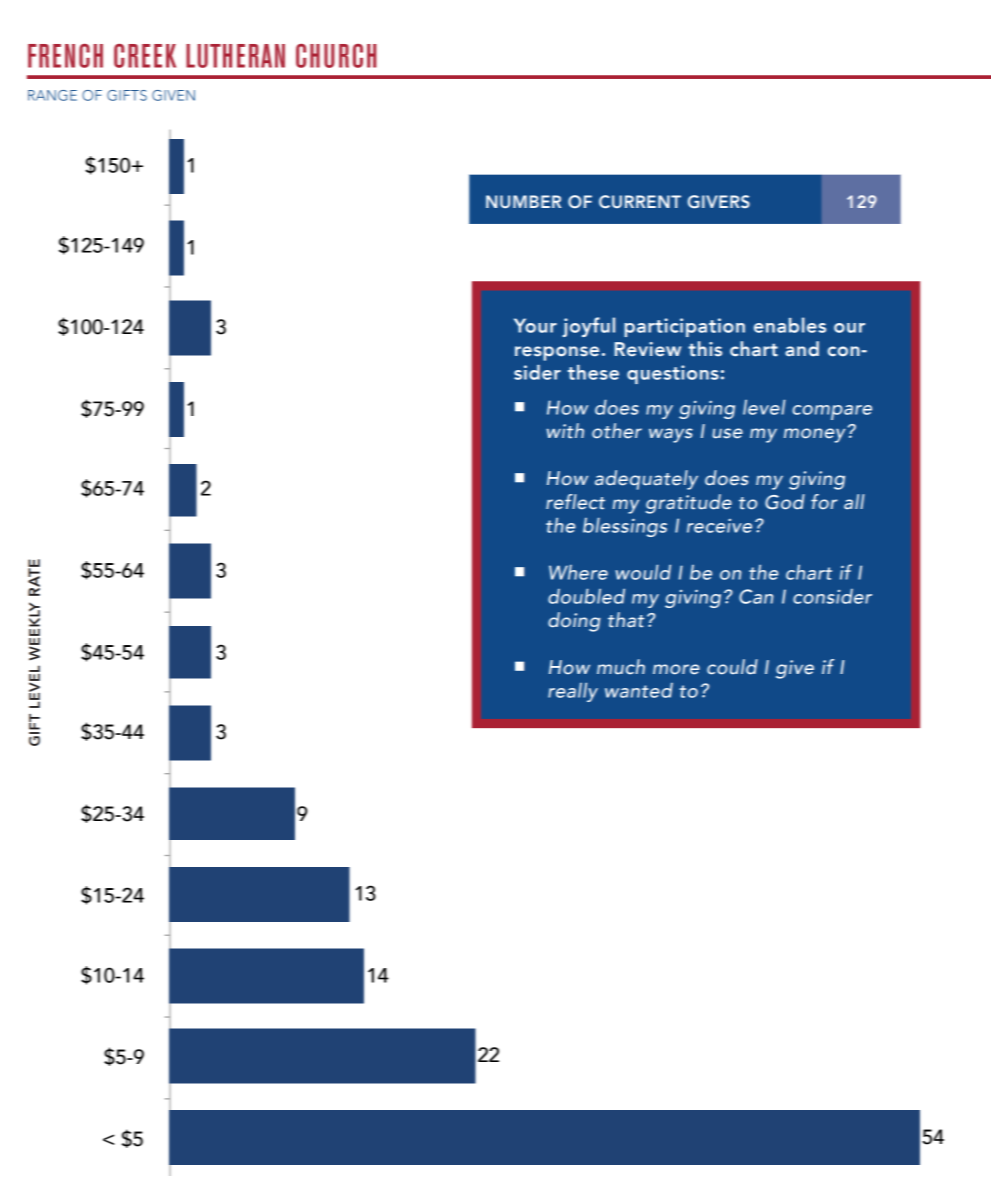  I want to click on much, so click(621, 667).
